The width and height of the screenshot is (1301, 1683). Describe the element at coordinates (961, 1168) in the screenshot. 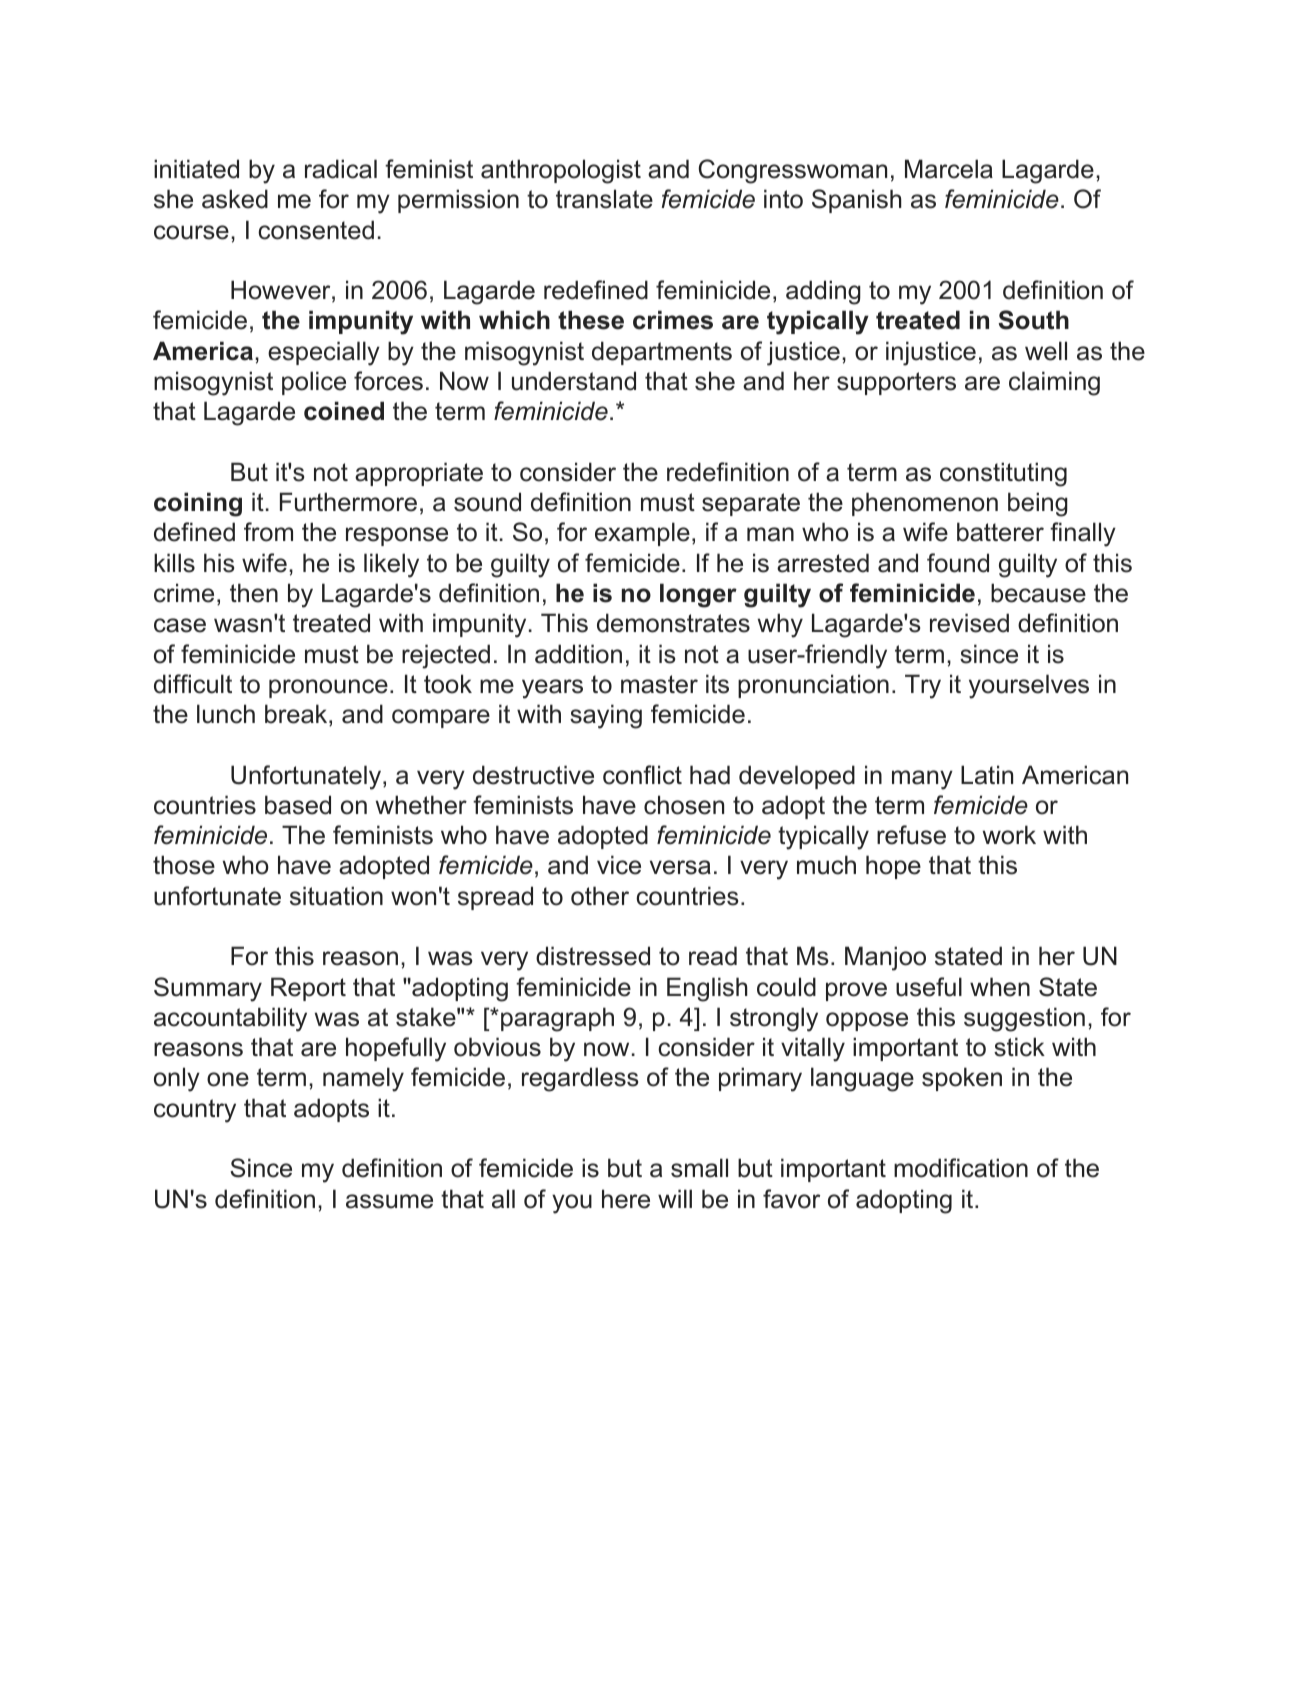

I see `modification` at that location.
